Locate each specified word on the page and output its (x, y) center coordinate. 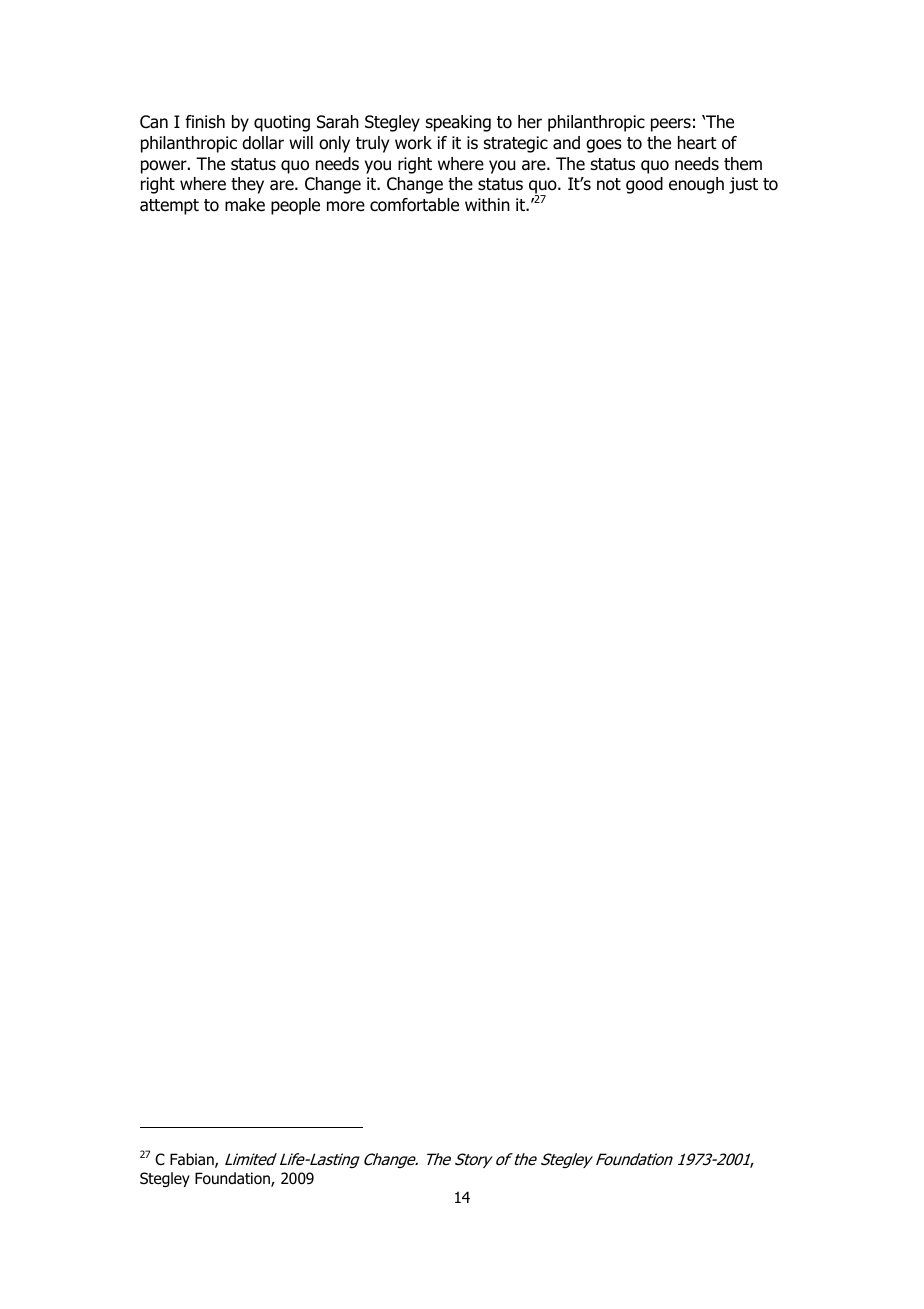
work (413, 143)
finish (205, 121)
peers (671, 125)
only (334, 144)
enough (696, 185)
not (609, 184)
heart (697, 143)
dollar (263, 143)
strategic (516, 144)
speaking (458, 123)
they (247, 185)
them (743, 164)
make (245, 205)
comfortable (414, 205)
